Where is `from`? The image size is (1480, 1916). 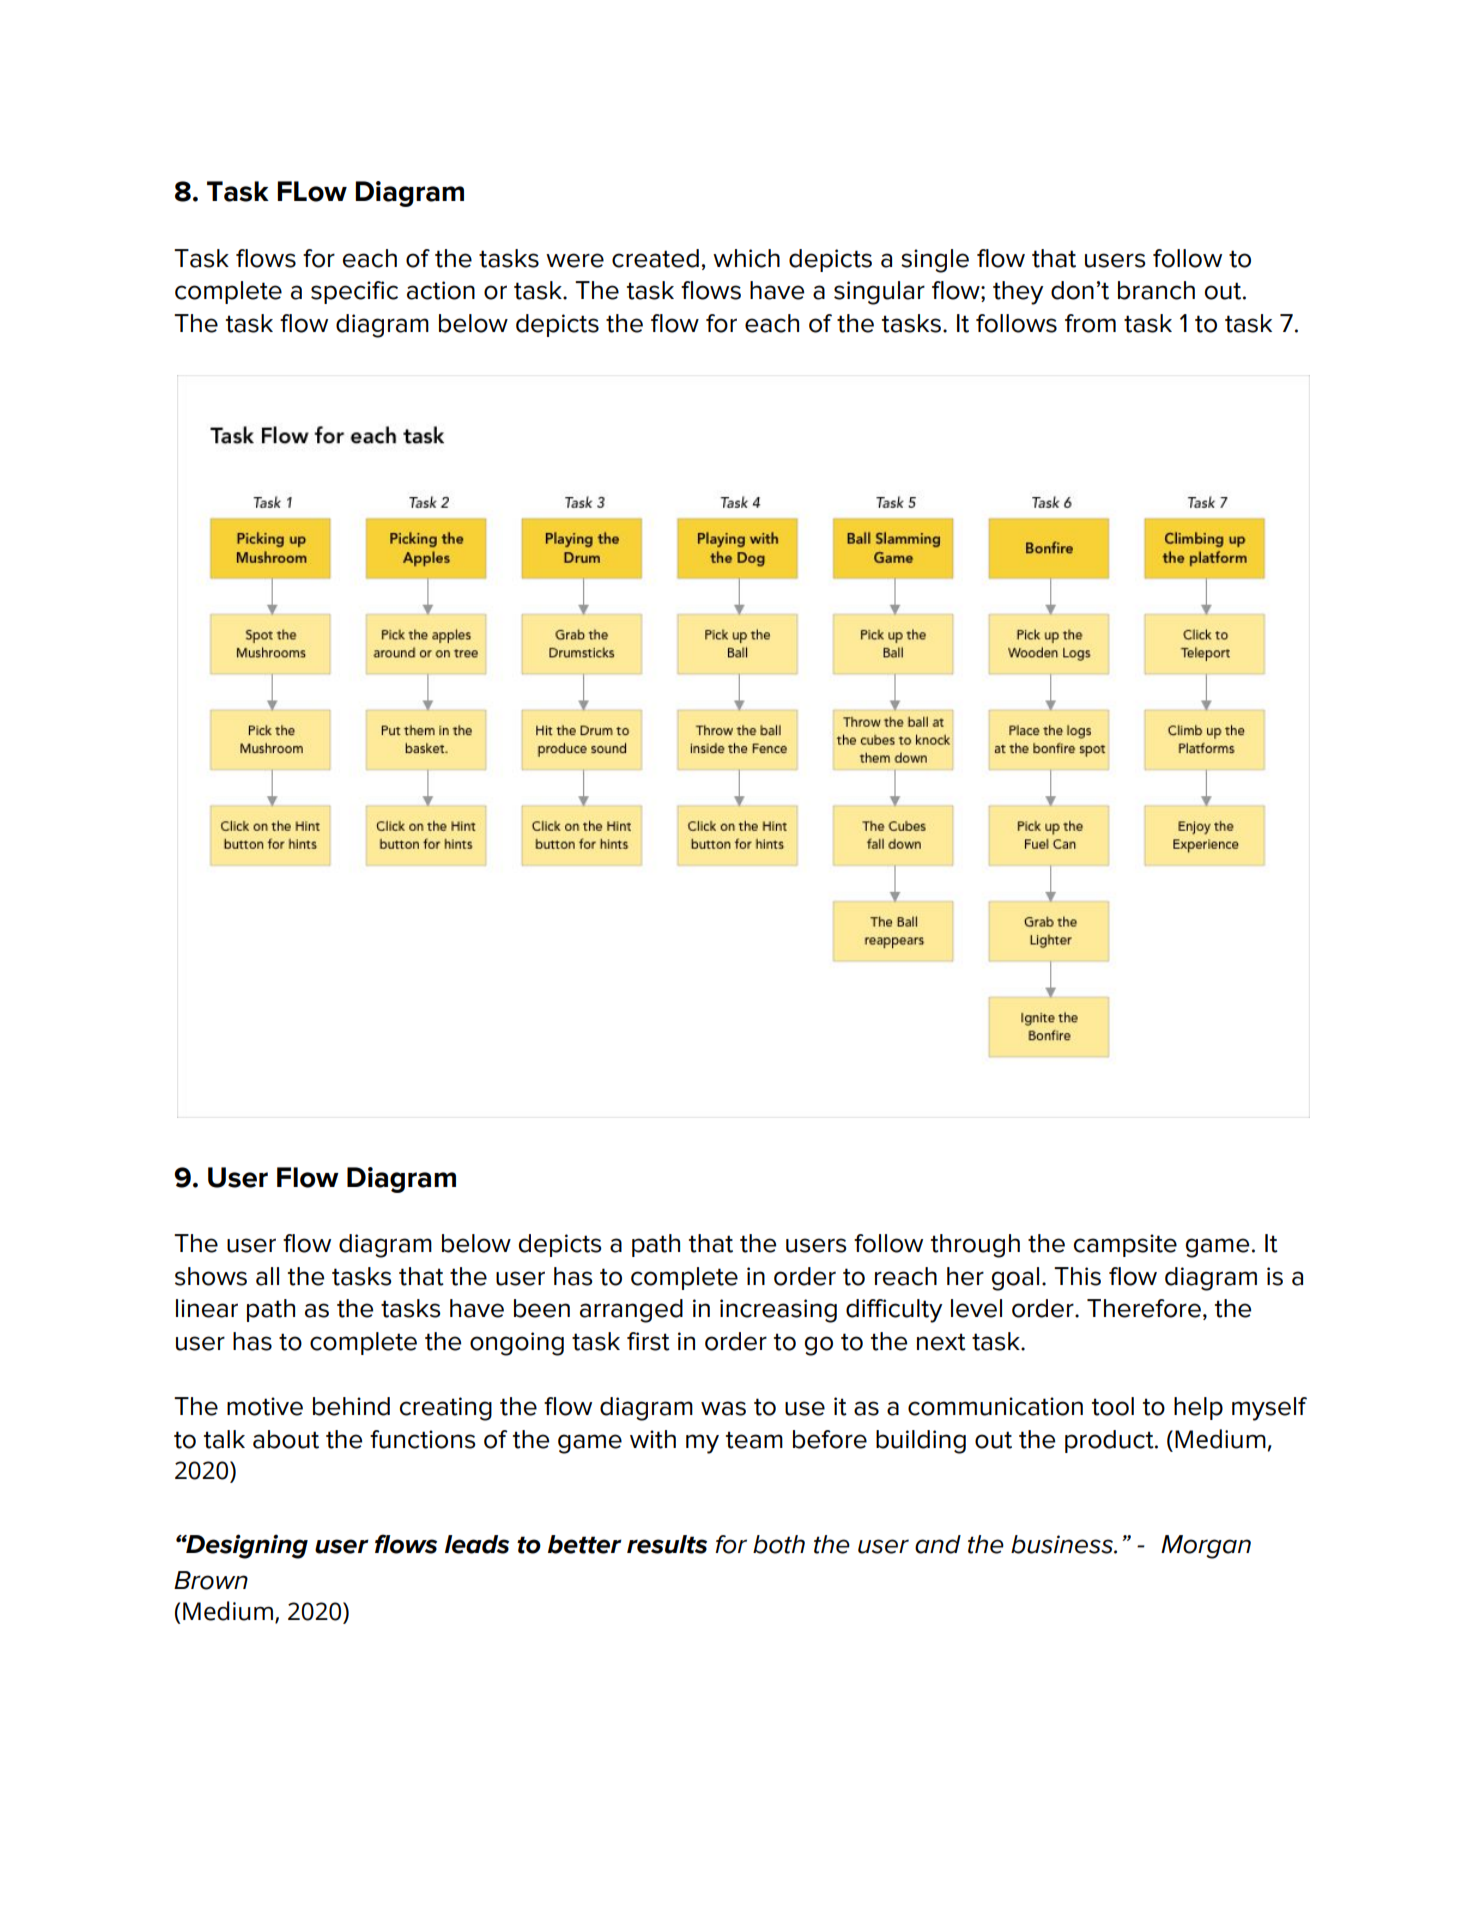 from is located at coordinates (1090, 323).
